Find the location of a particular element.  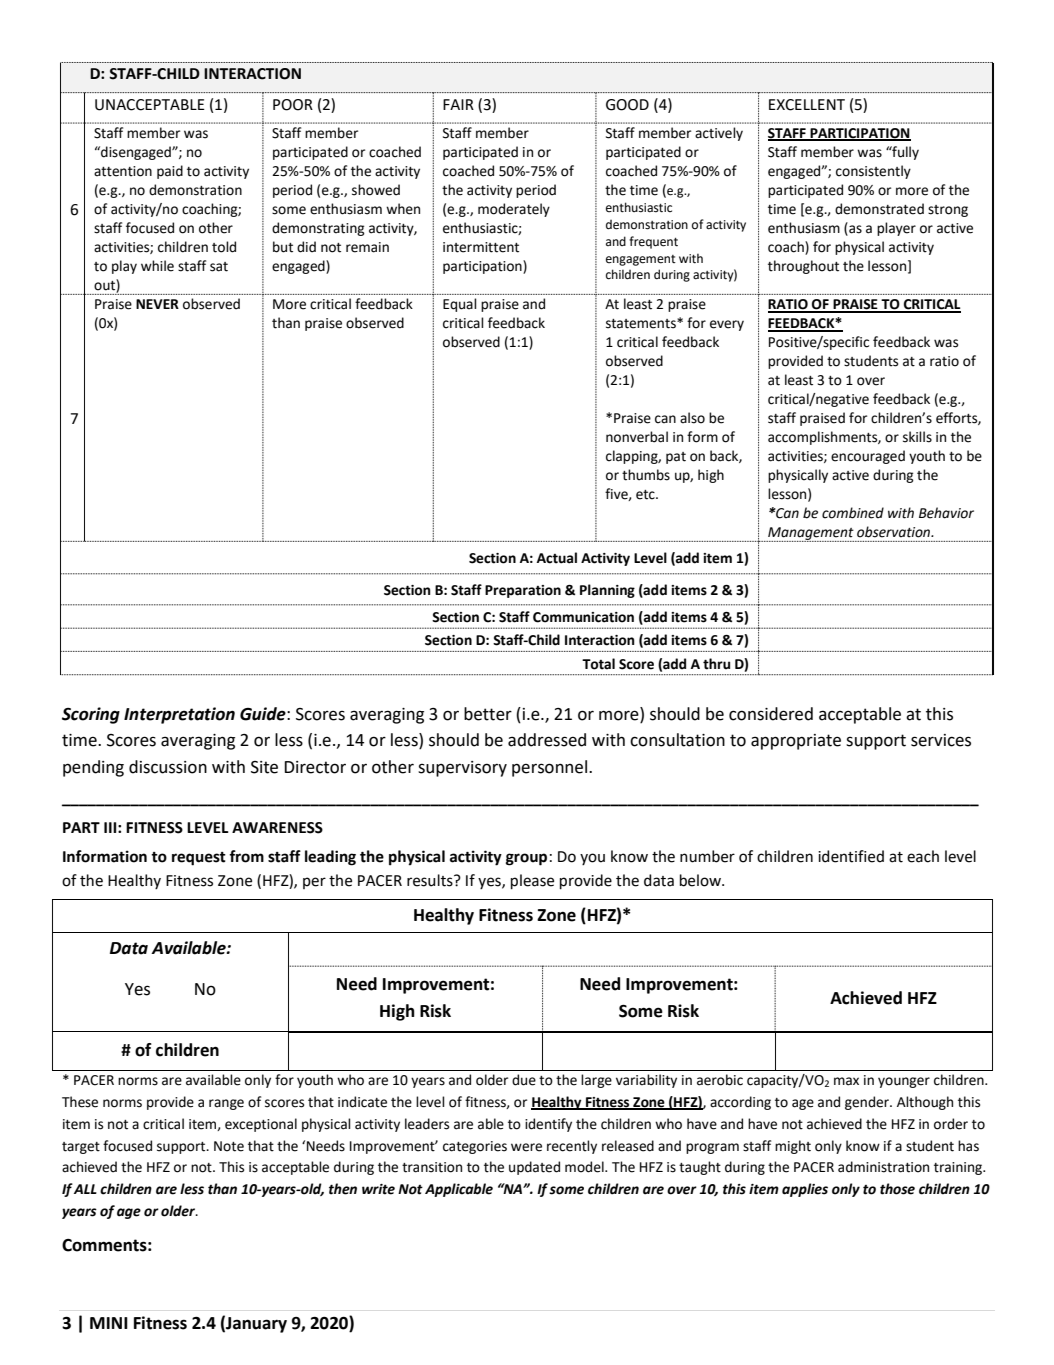

NEVER is located at coordinates (157, 304).
